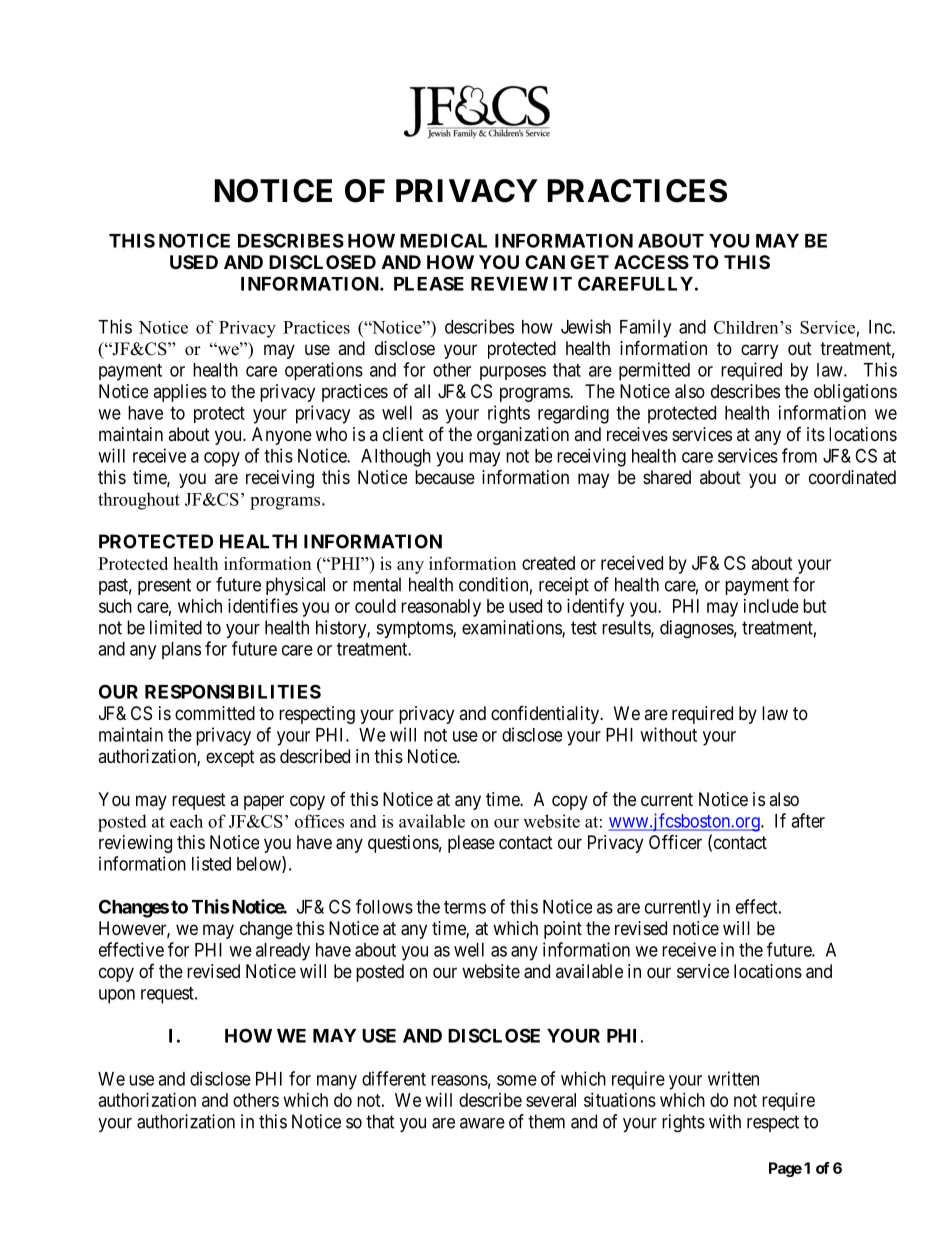 Image resolution: width=952 pixels, height=1233 pixels. What do you see at coordinates (337, 1082) in the screenshot?
I see `many` at bounding box center [337, 1082].
